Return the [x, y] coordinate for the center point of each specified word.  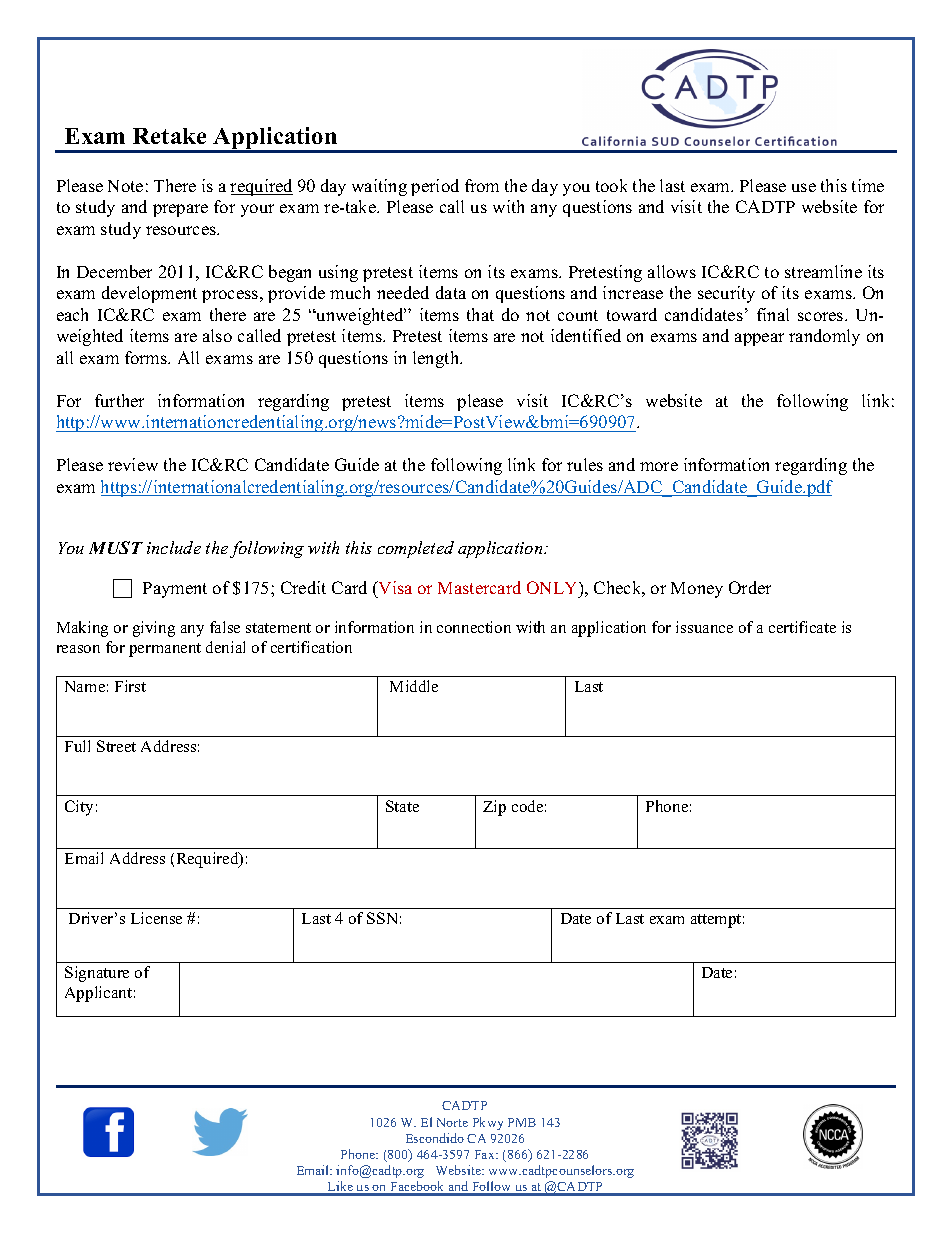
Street [116, 746]
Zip [494, 808]
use [804, 187]
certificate [802, 627]
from [482, 185]
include [174, 547]
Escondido [435, 1138]
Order [750, 587]
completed [416, 549]
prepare [180, 210]
